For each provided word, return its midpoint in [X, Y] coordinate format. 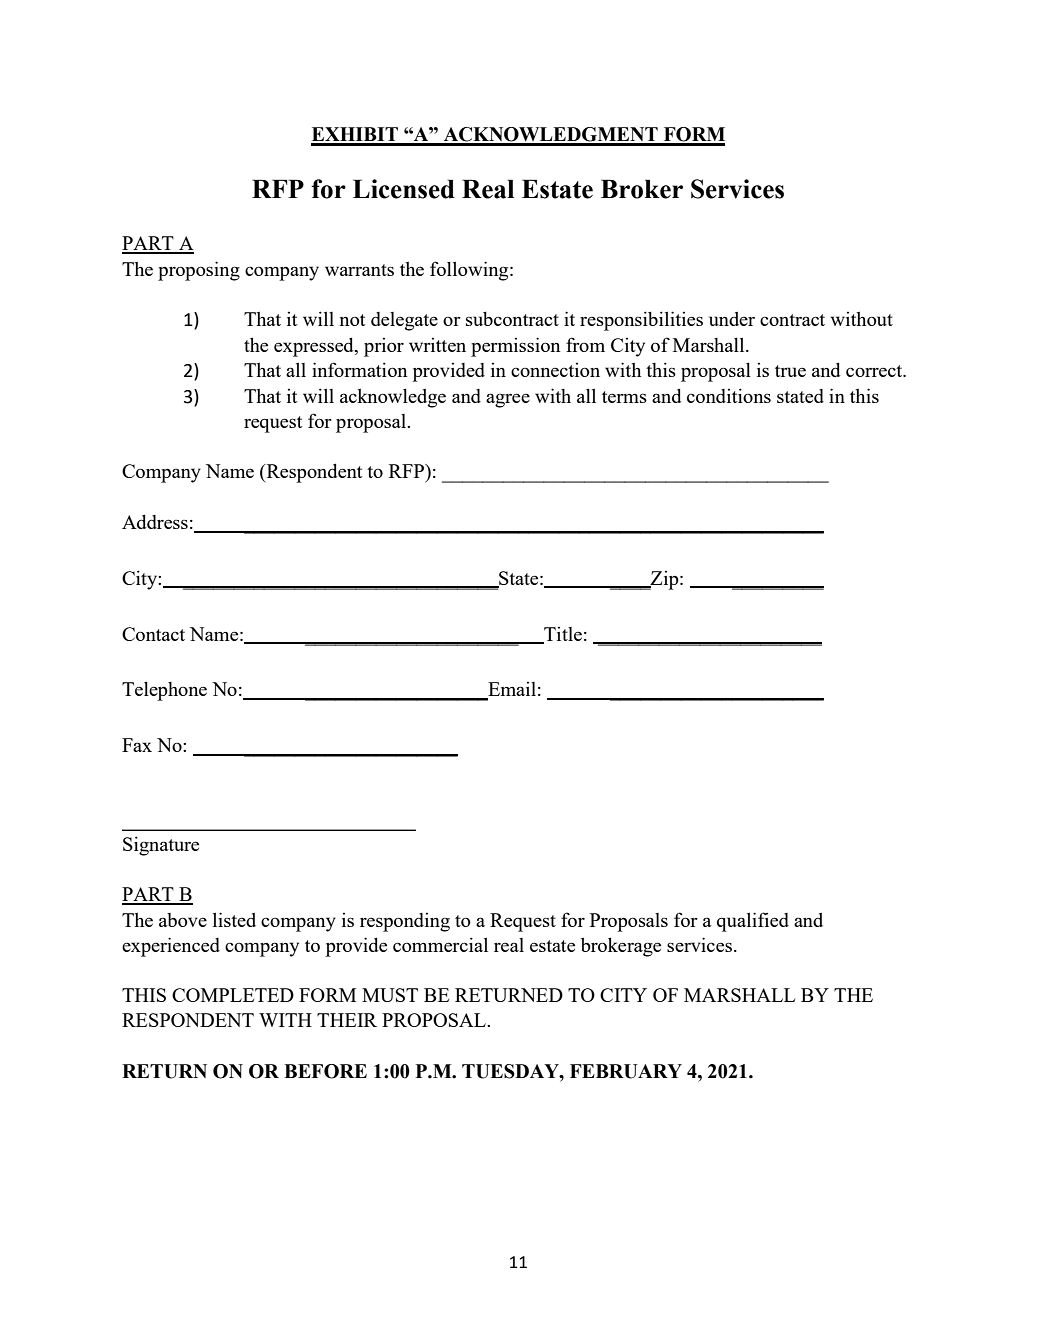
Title [562, 635]
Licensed [404, 189]
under [732, 318]
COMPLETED [233, 995]
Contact [153, 634]
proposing [199, 271]
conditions [729, 395]
